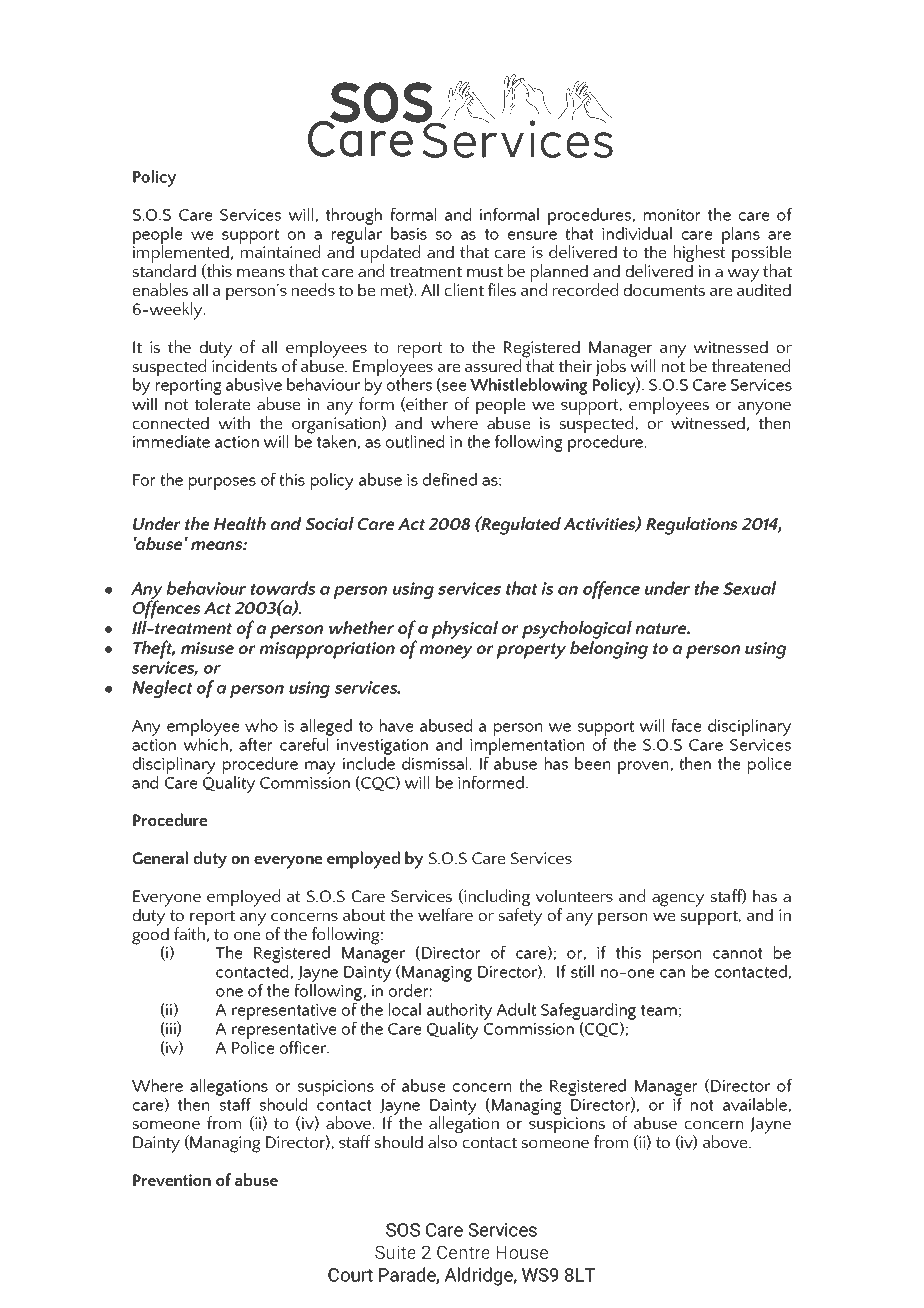  I want to click on implemented, so click(181, 254).
